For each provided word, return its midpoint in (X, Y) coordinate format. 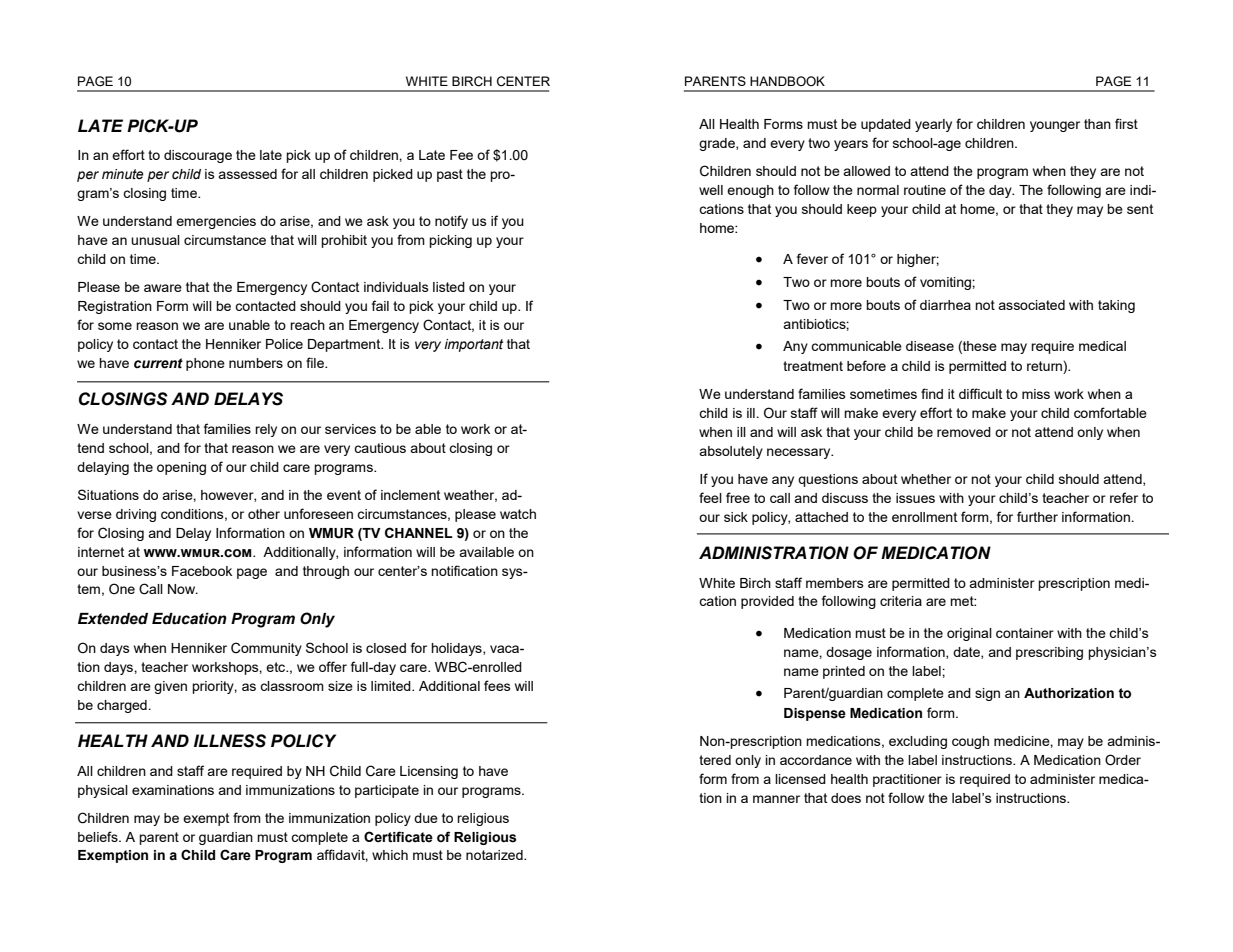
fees (497, 685)
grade (718, 144)
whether (926, 479)
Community (266, 649)
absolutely (731, 452)
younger (1055, 126)
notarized (495, 855)
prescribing (1049, 653)
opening (181, 468)
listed (449, 287)
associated (1031, 305)
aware (163, 288)
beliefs (99, 836)
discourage (198, 156)
